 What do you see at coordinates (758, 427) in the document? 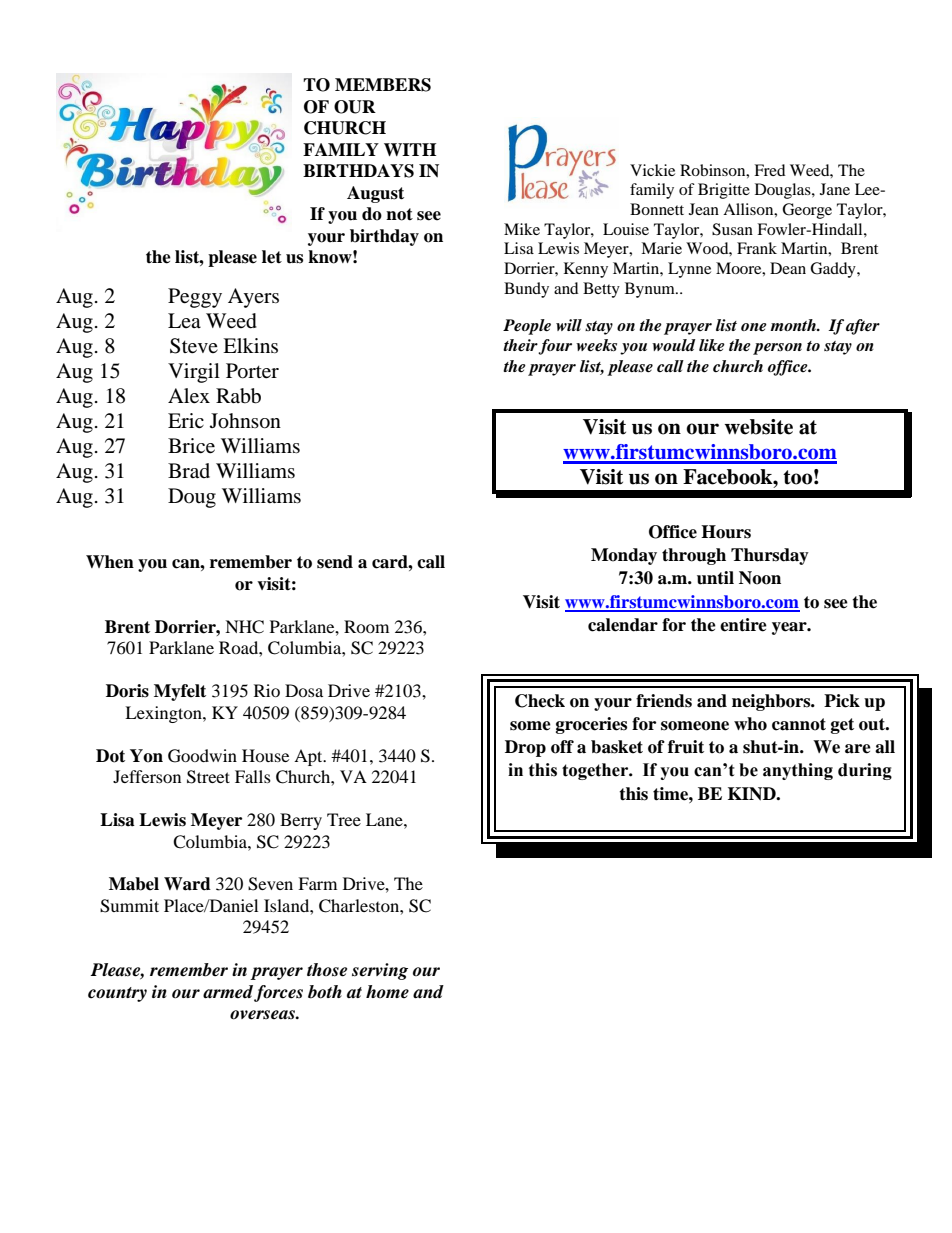
I see `website` at bounding box center [758, 427].
